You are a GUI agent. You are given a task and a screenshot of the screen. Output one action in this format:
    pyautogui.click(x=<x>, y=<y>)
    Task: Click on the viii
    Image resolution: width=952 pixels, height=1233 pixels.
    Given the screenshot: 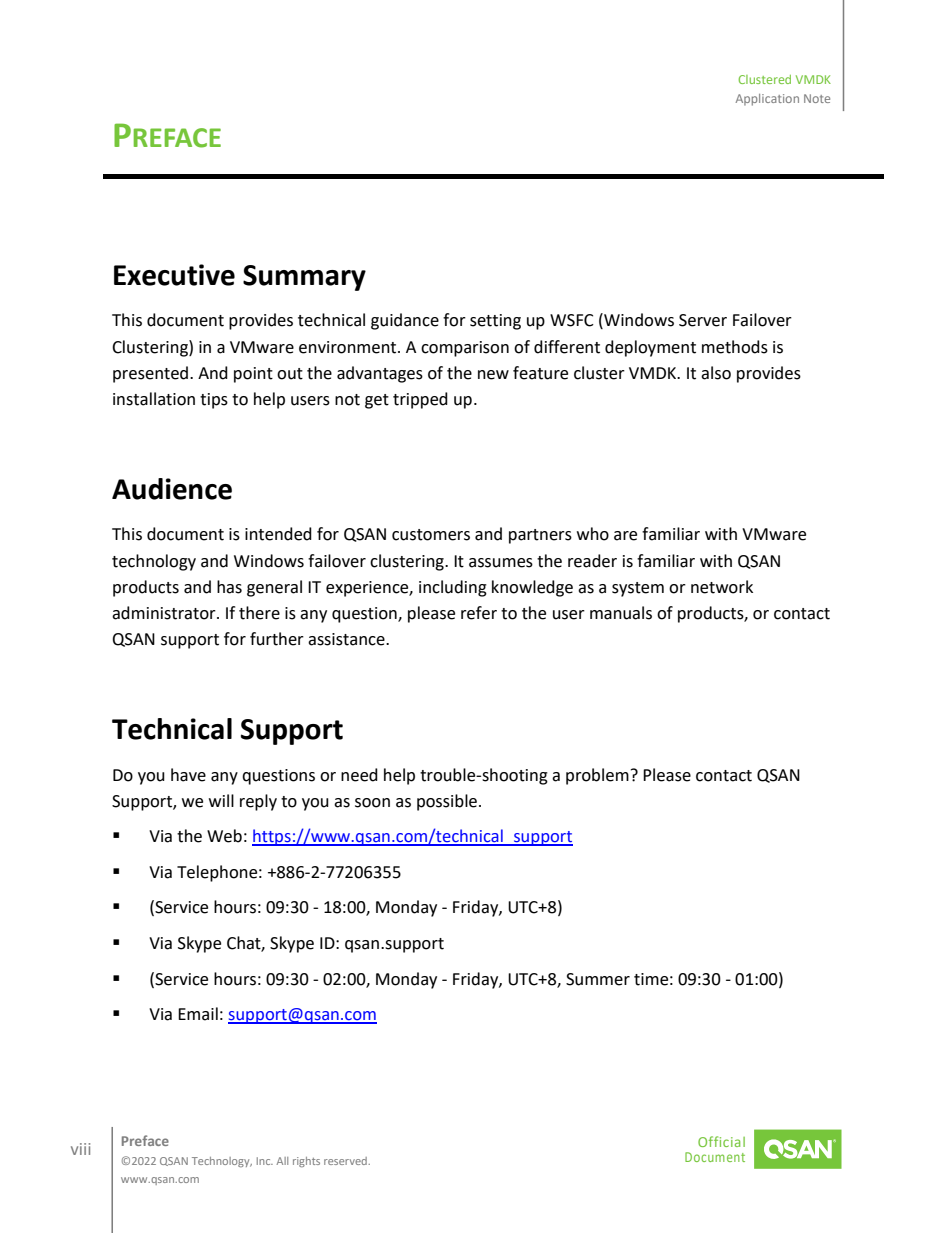 What is the action you would take?
    pyautogui.click(x=80, y=1149)
